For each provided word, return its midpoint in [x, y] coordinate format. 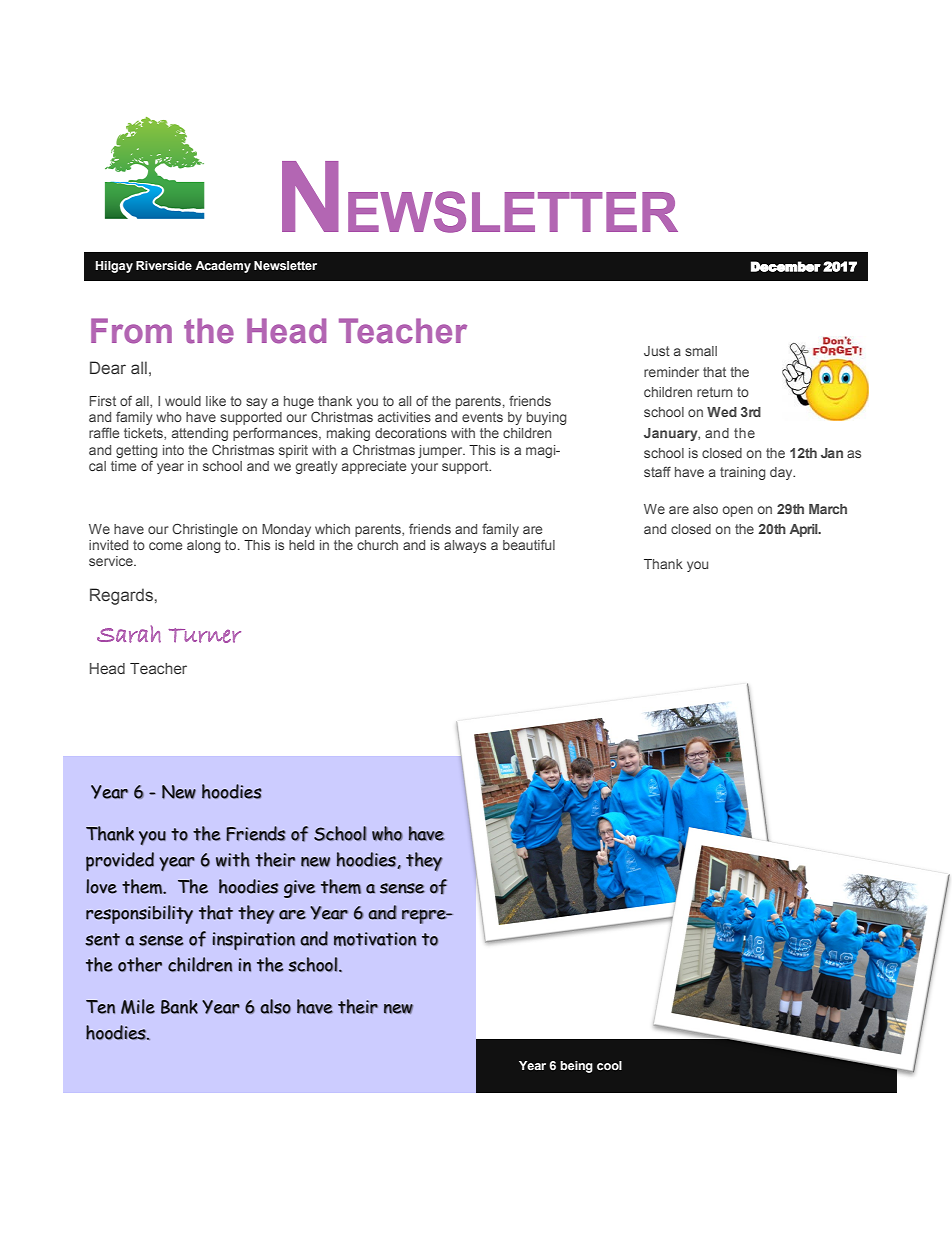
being [576, 1067]
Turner [205, 635]
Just [657, 351]
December [786, 266]
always [465, 546]
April [805, 530]
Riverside [164, 266]
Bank [179, 1007]
